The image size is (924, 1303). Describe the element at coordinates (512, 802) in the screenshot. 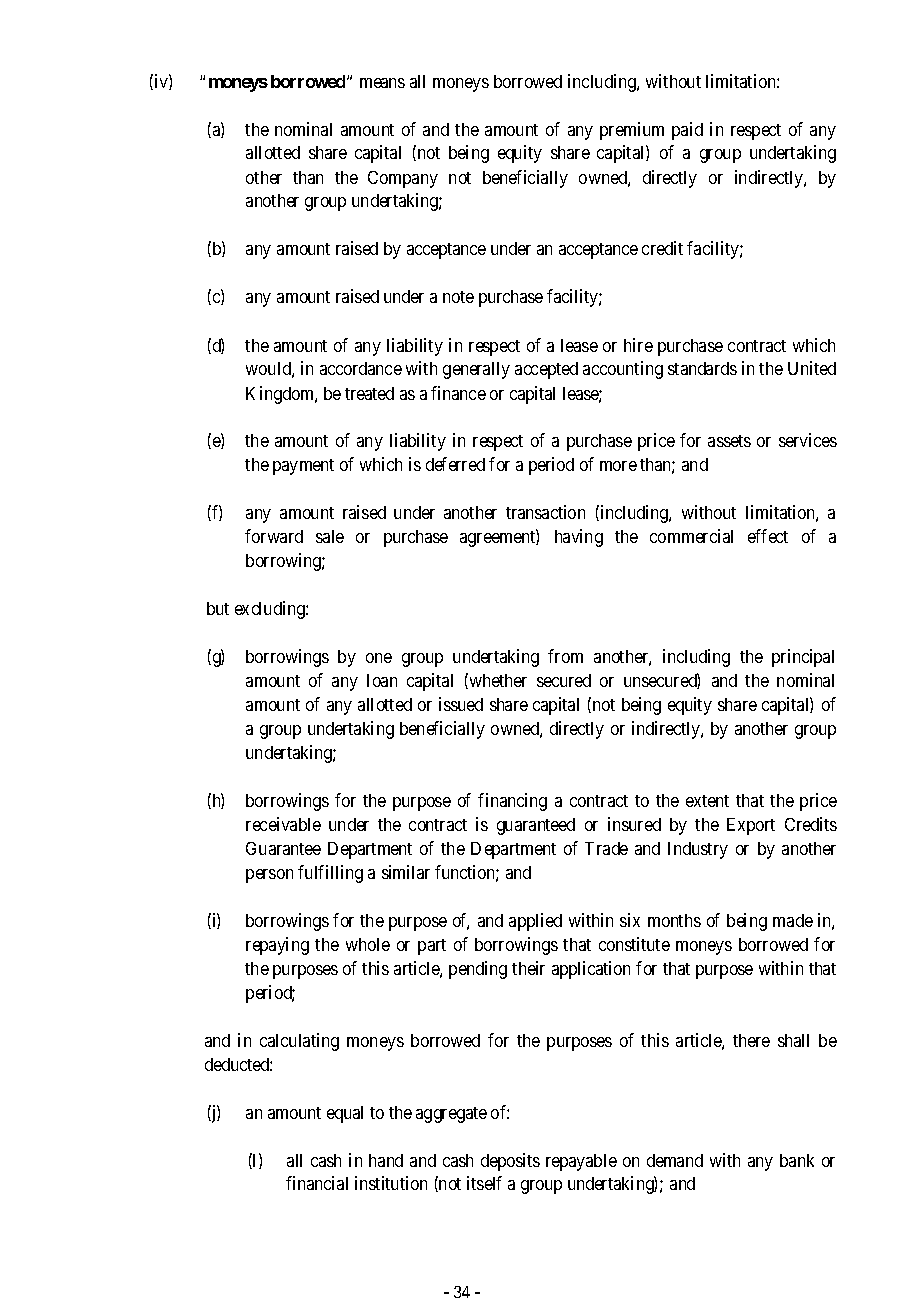

I see `financing` at that location.
